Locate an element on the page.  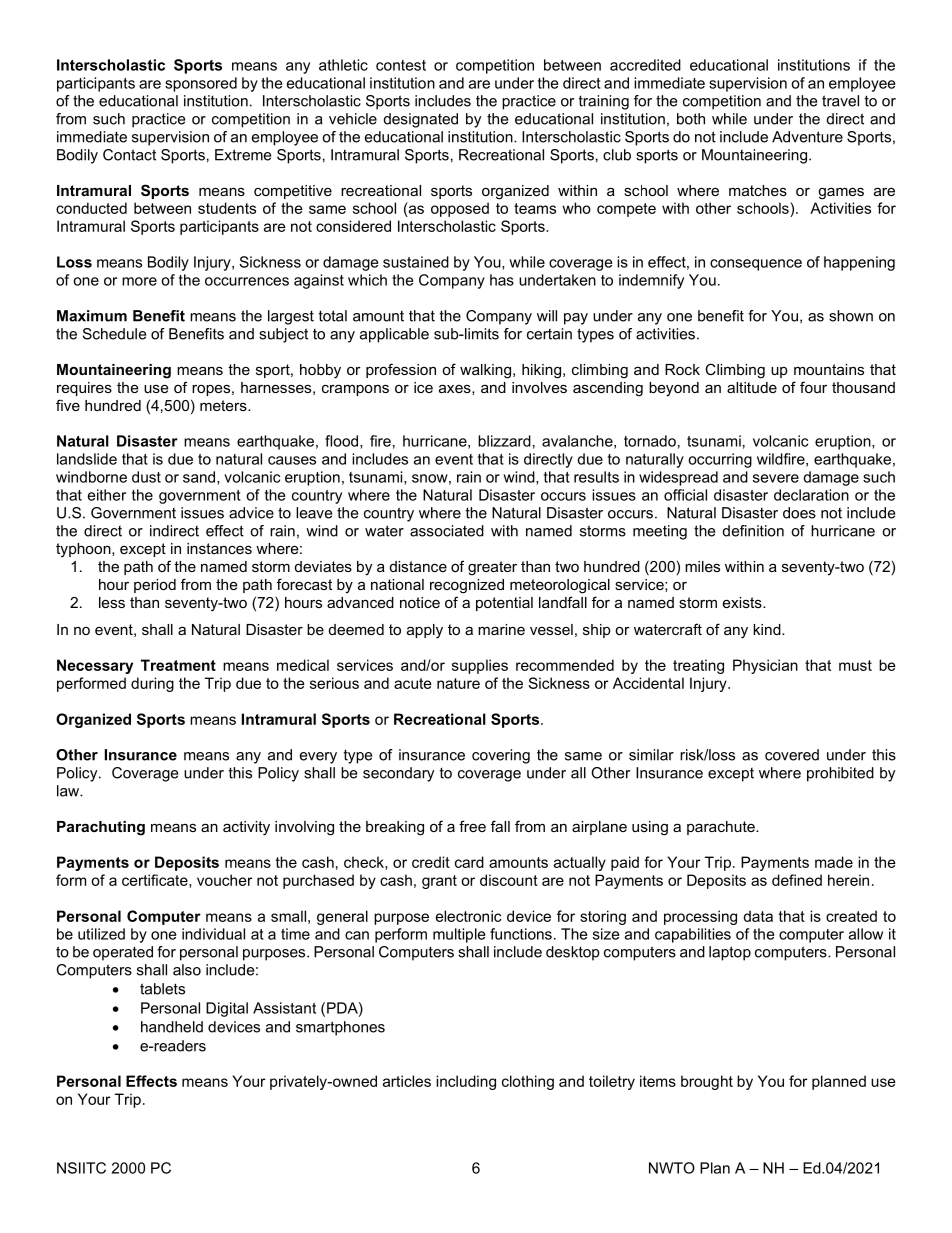
during is located at coordinates (152, 684).
